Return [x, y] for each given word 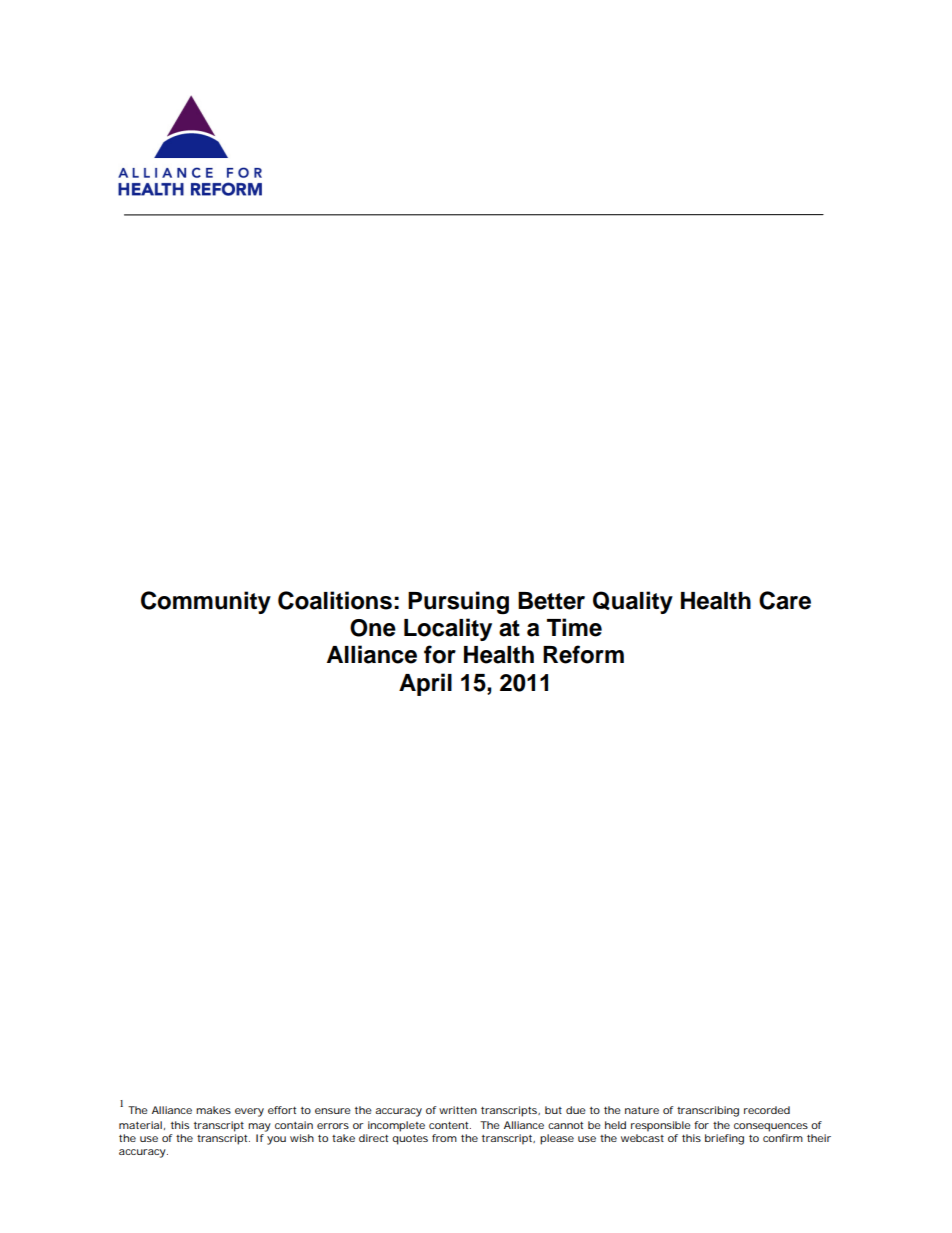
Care [785, 600]
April [425, 684]
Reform [583, 654]
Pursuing [458, 602]
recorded [767, 1110]
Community [206, 602]
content [450, 1125]
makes [213, 1110]
